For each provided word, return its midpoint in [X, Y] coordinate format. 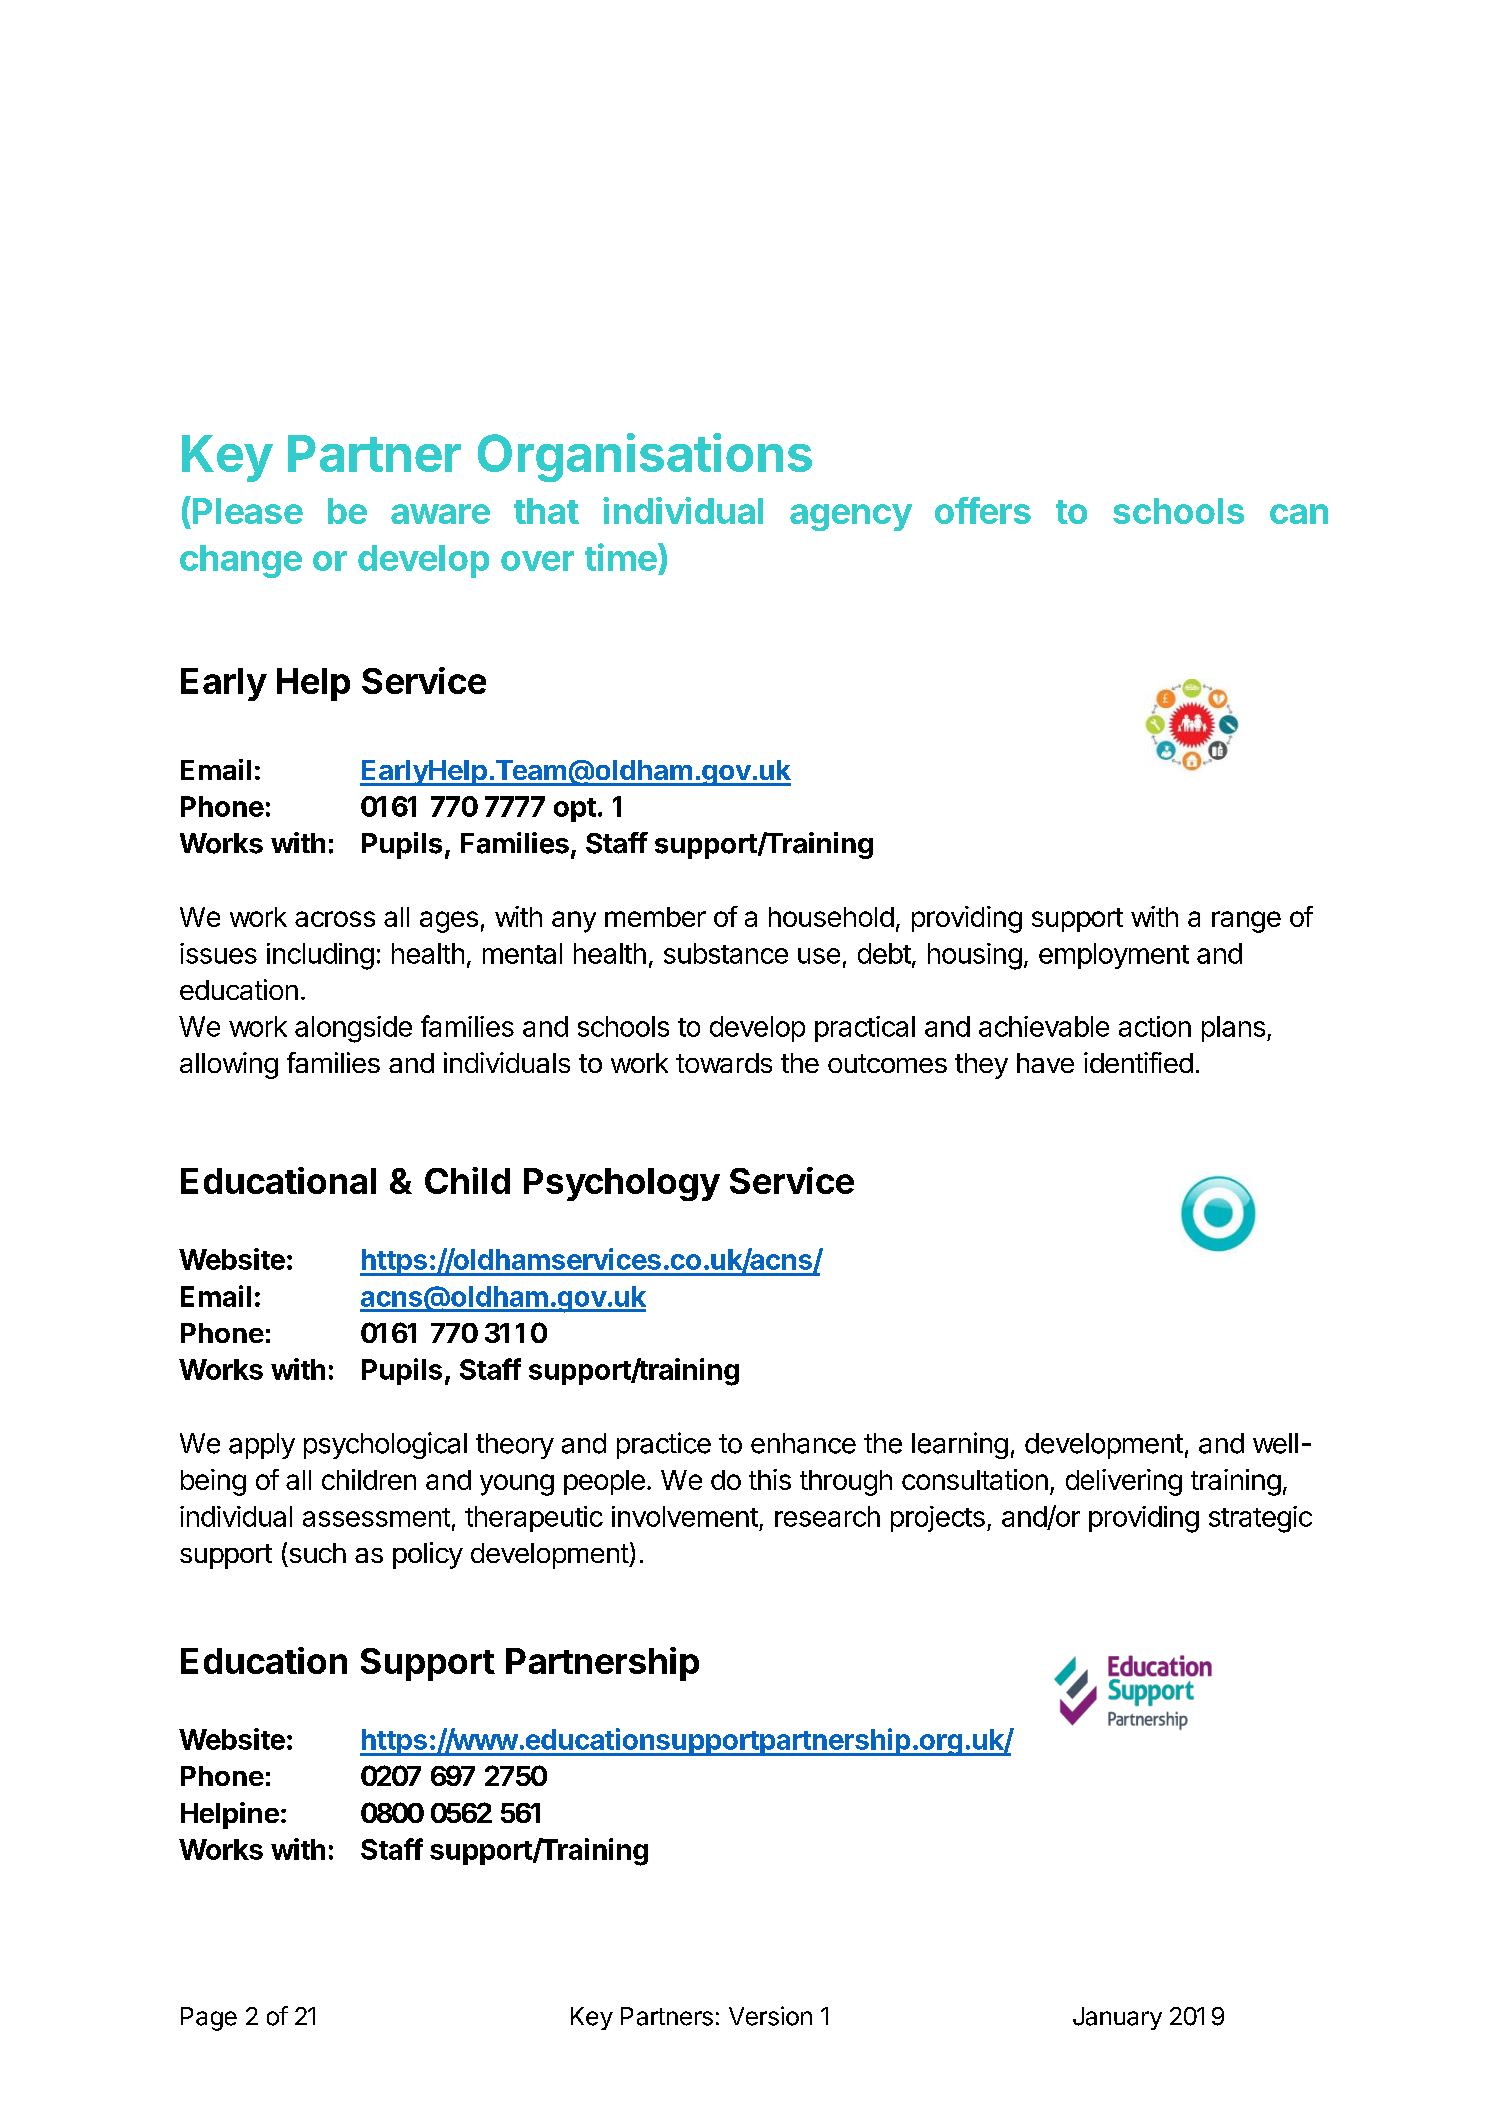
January [1117, 2018]
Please [248, 511]
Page [209, 2019]
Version [770, 2016]
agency [851, 517]
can [1299, 514]
